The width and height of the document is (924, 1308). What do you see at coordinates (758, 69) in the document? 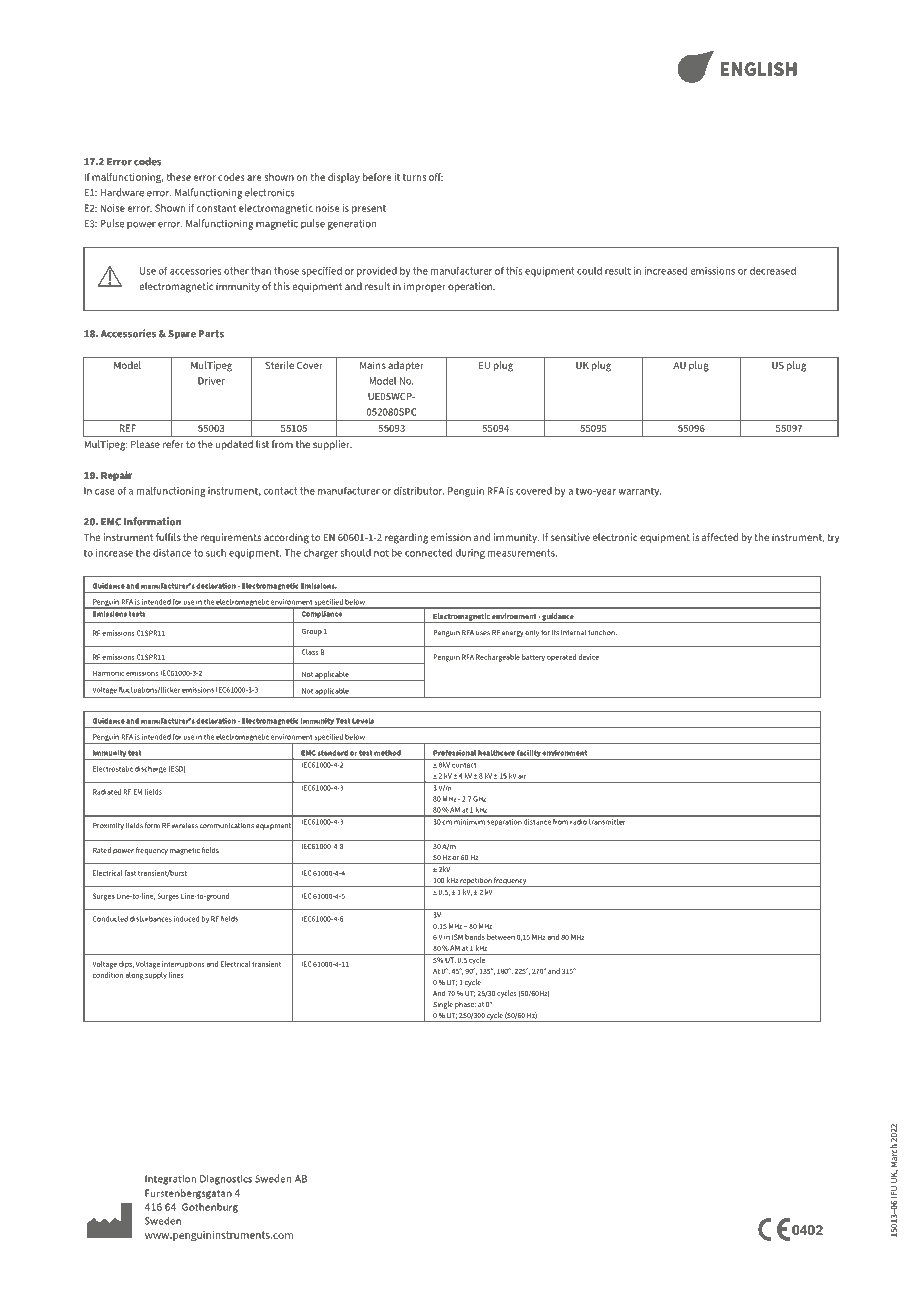
I see `ENGLISH` at bounding box center [758, 69].
